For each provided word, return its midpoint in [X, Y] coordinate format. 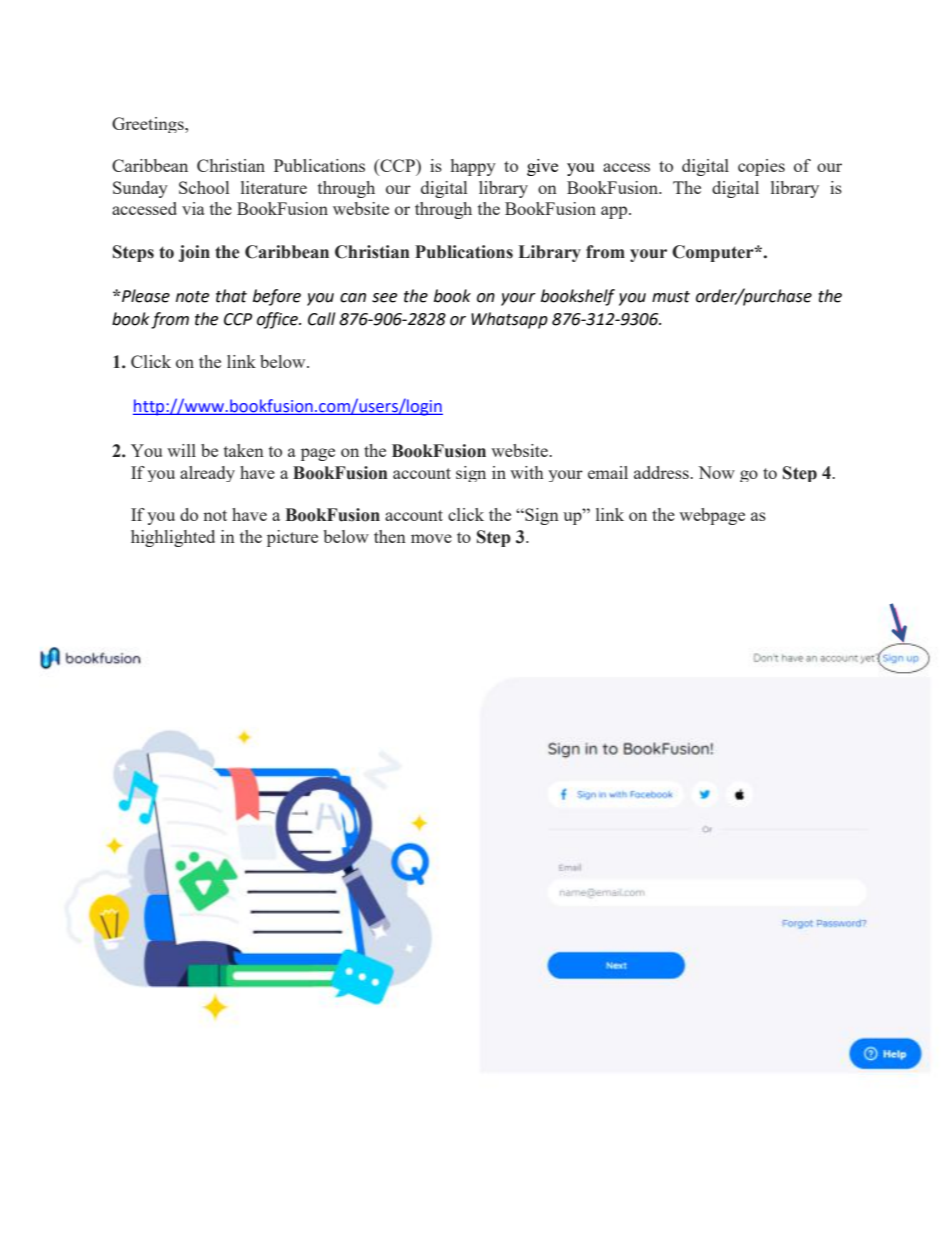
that [231, 296]
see [384, 298]
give [542, 167]
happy [473, 167]
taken [244, 450]
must [671, 297]
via [193, 208]
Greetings [149, 125]
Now [716, 472]
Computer [714, 253]
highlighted [173, 538]
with [527, 472]
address [662, 472]
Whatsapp [509, 320]
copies [761, 167]
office [278, 320]
